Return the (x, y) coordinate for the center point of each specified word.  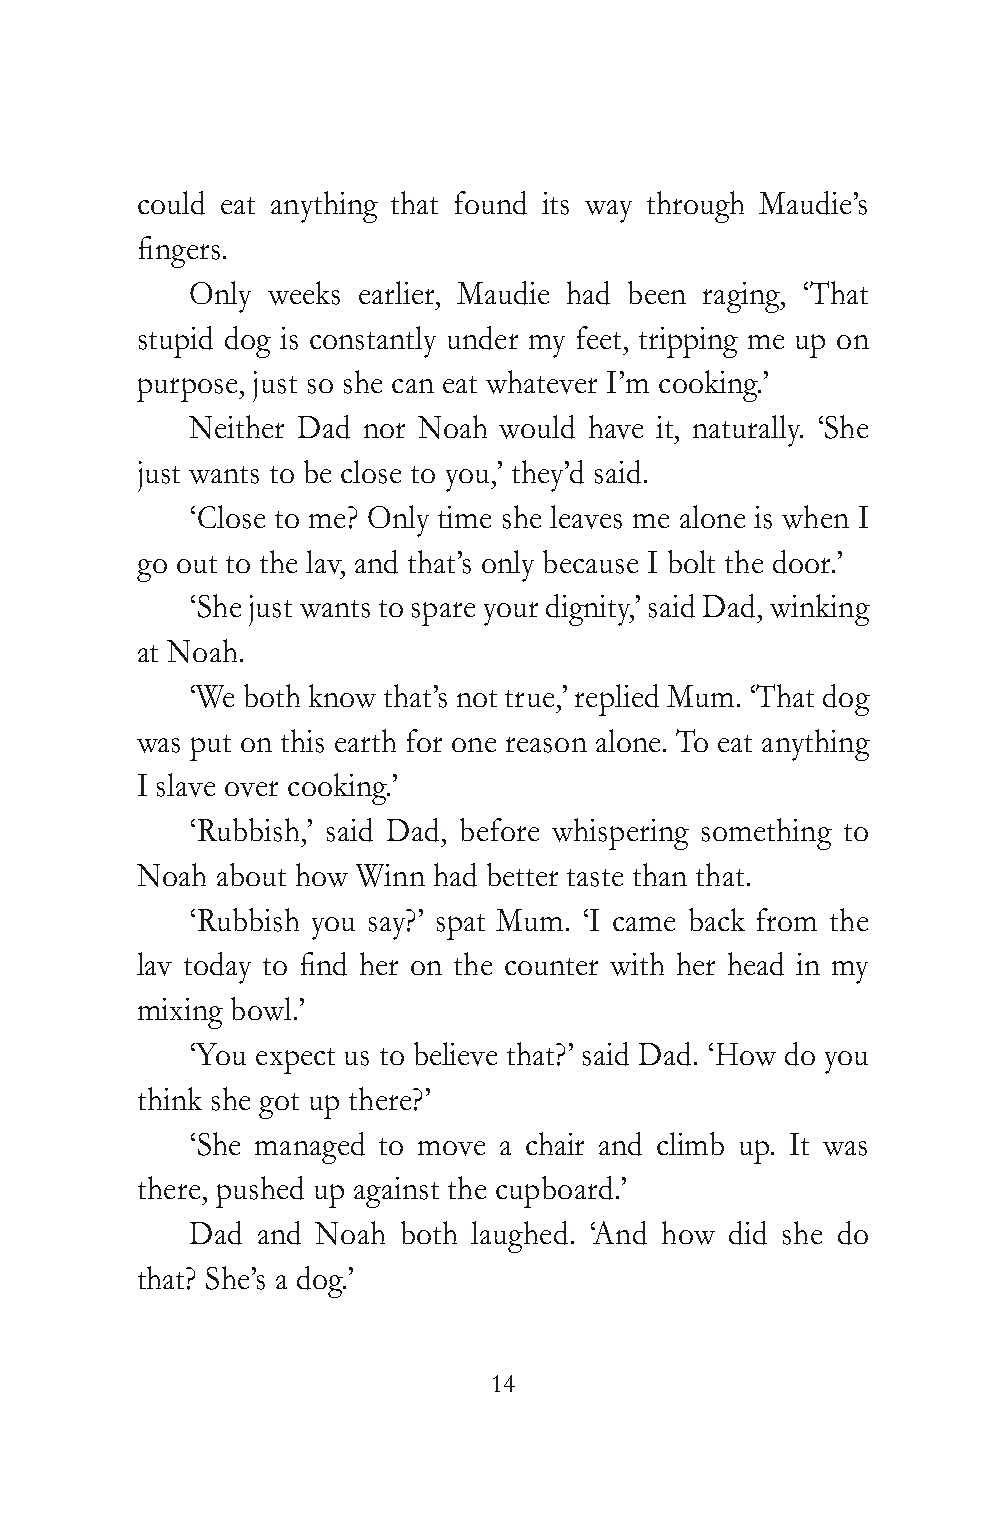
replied (617, 700)
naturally (748, 431)
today (217, 968)
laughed (519, 1237)
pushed (260, 1192)
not (477, 698)
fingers (179, 252)
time (464, 517)
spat (461, 927)
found (491, 203)
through (695, 207)
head (756, 964)
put (210, 748)
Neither (236, 427)
